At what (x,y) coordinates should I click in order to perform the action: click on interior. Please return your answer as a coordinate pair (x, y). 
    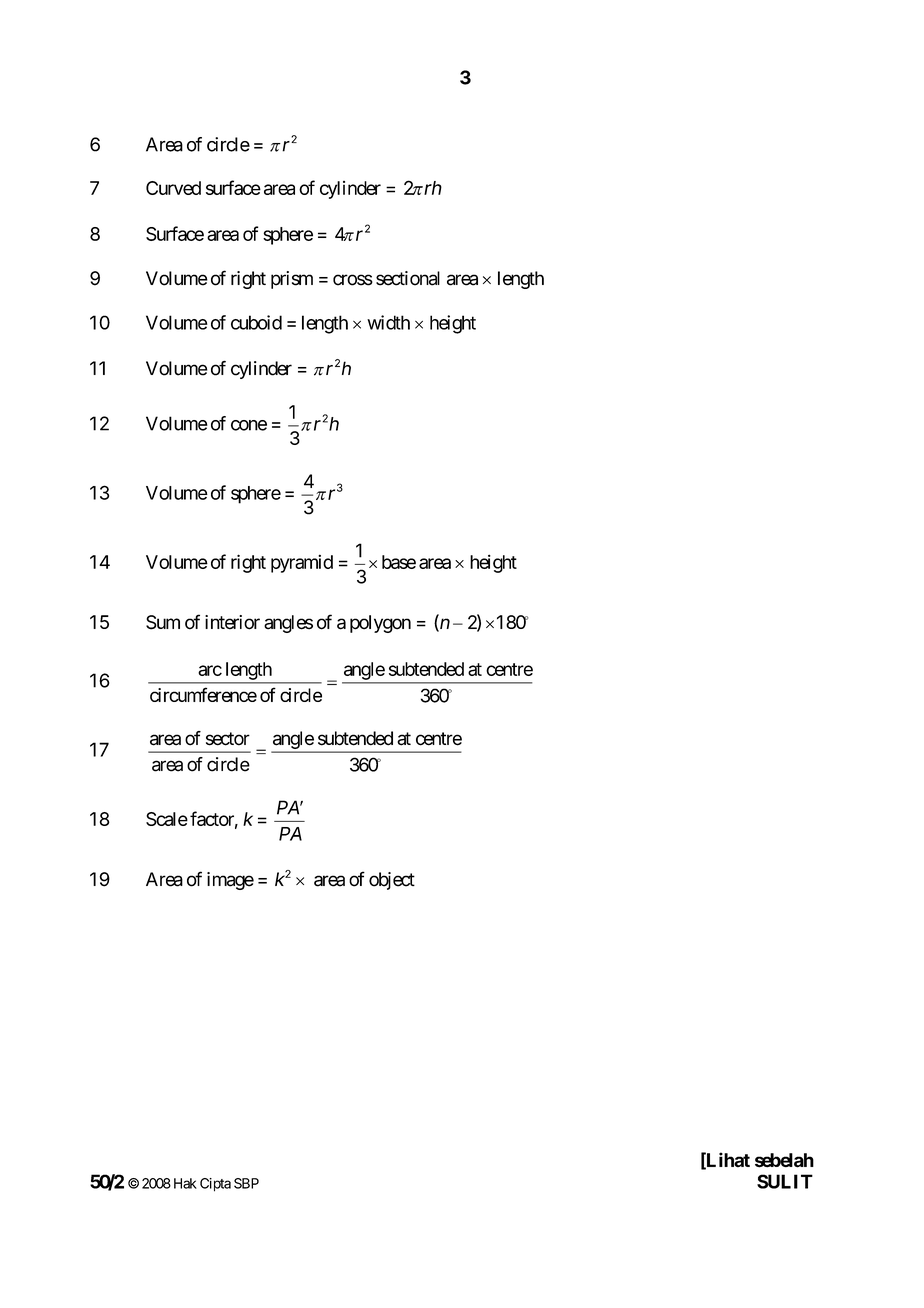
    Looking at the image, I should click on (232, 622).
